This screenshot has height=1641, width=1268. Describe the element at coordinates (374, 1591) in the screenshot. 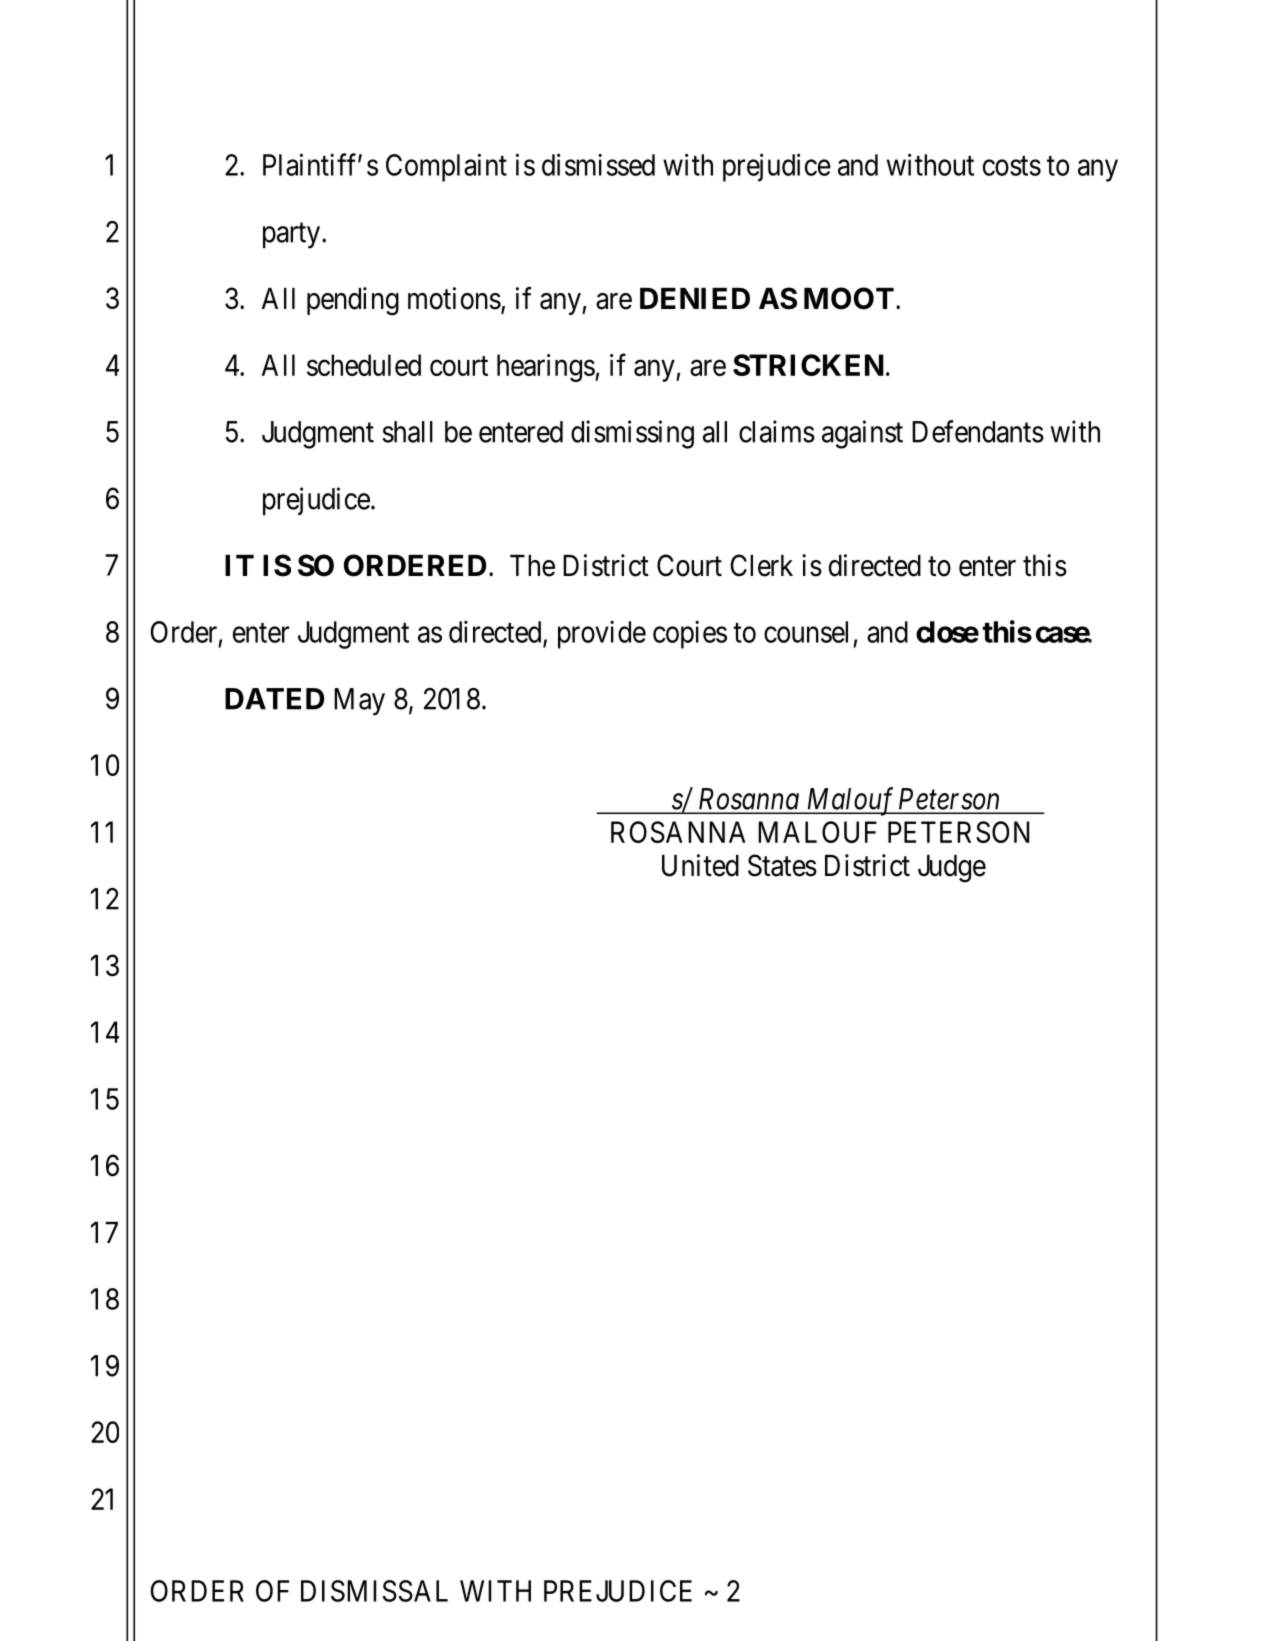

I see `DISMISSAL` at that location.
